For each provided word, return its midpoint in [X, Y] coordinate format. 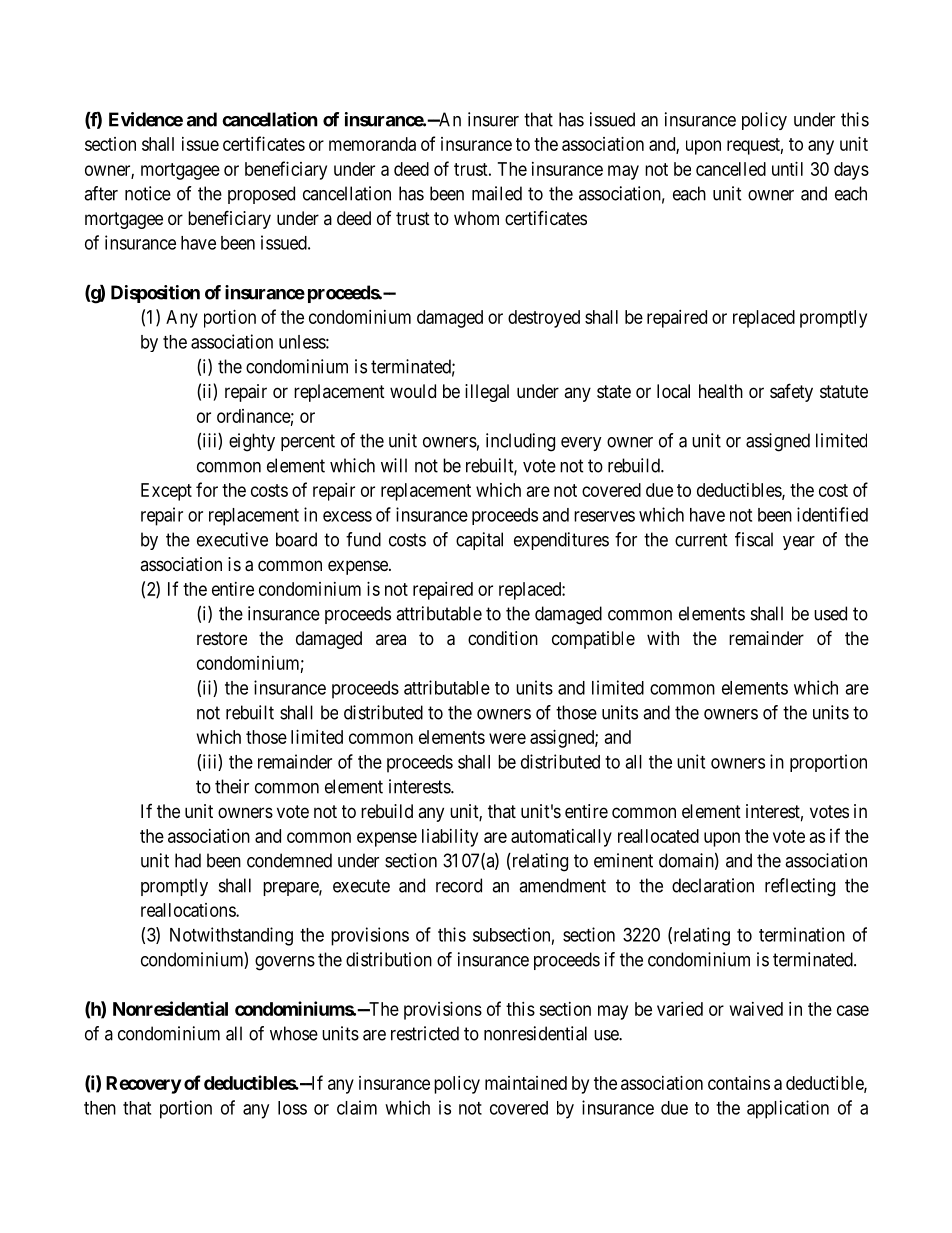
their [232, 786]
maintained [526, 1083]
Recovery [143, 1085]
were [507, 738]
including [520, 442]
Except [166, 492]
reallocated [658, 836]
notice [148, 193]
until [787, 169]
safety [791, 392]
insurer [493, 119]
